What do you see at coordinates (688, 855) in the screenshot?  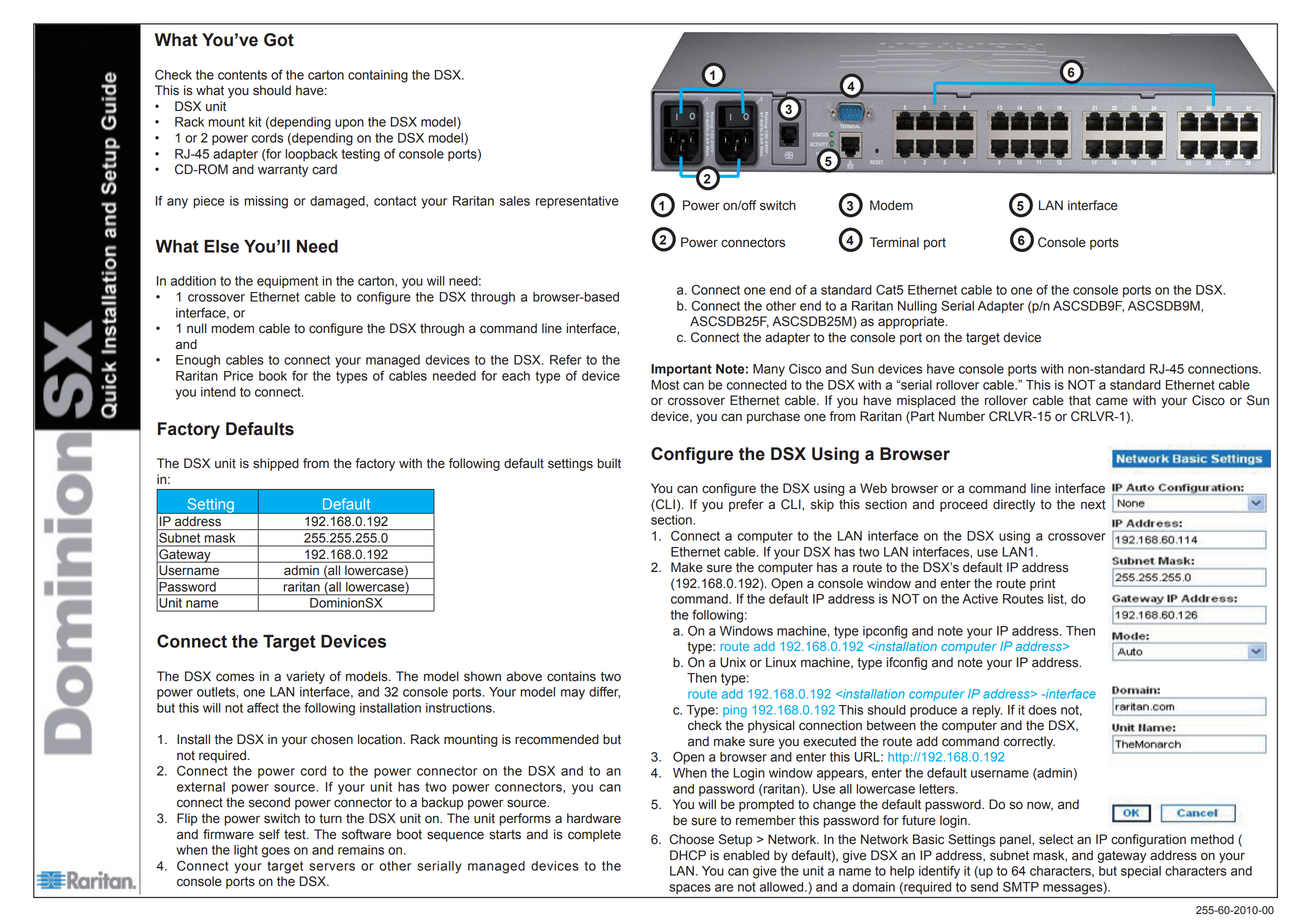 I see `DHCP` at bounding box center [688, 855].
